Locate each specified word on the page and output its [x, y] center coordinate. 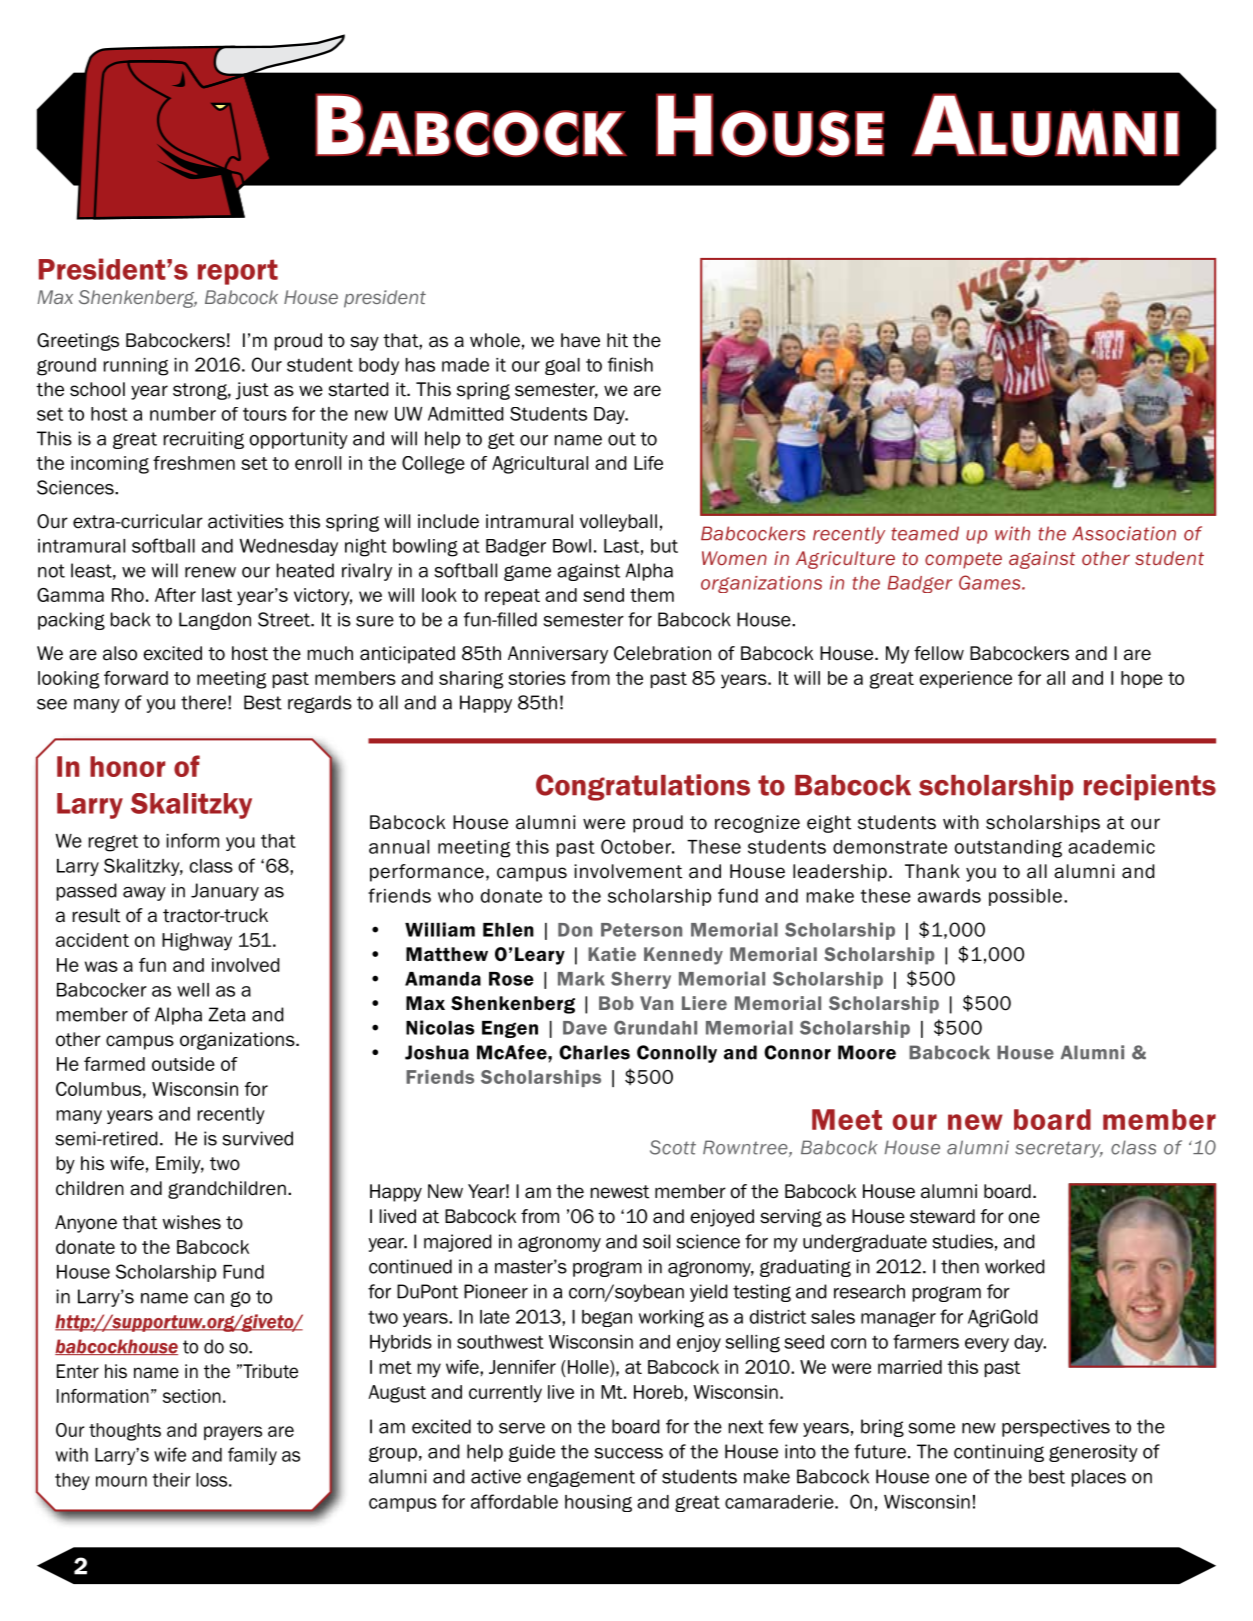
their [171, 1480]
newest [620, 1192]
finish [630, 364]
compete [963, 560]
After [175, 595]
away [144, 894]
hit [617, 340]
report [238, 272]
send [603, 595]
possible [1025, 897]
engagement [581, 1478]
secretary [1059, 1149]
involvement [628, 871]
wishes [191, 1222]
